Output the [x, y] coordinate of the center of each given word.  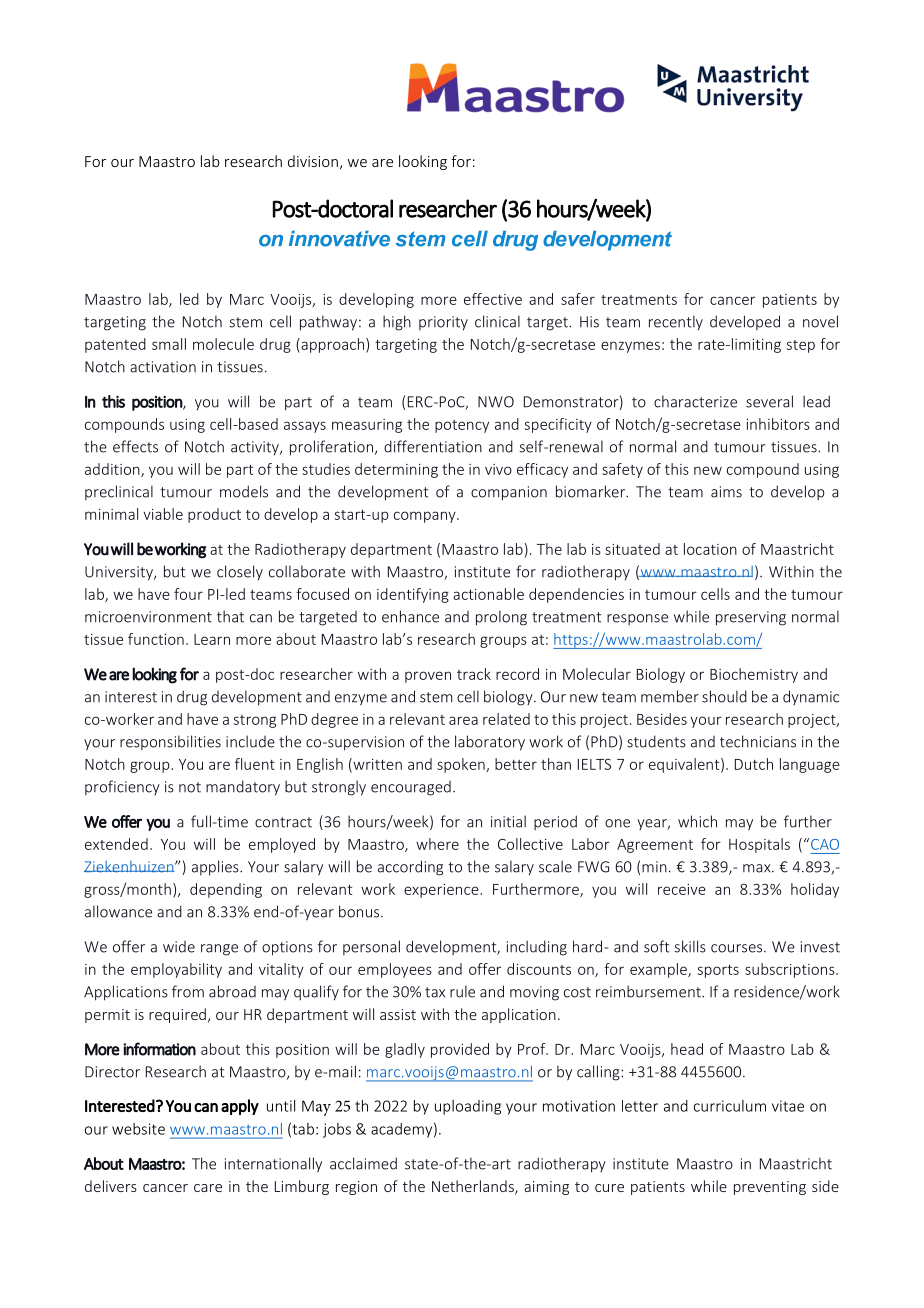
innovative [339, 239]
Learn [212, 639]
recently [676, 323]
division [313, 161]
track [474, 674]
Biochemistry [754, 675]
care [208, 1188]
